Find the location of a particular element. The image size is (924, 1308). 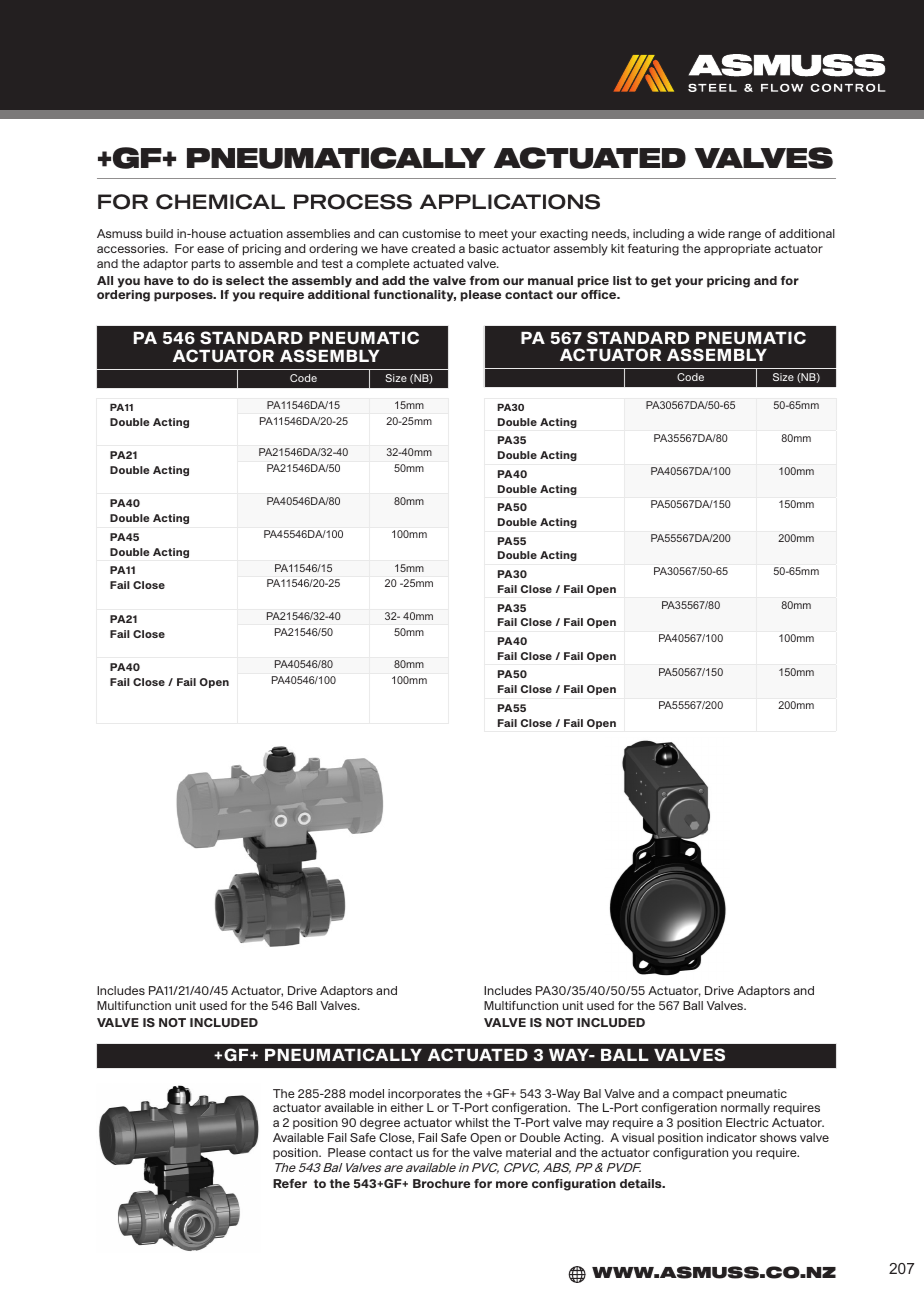

wide is located at coordinates (711, 233).
